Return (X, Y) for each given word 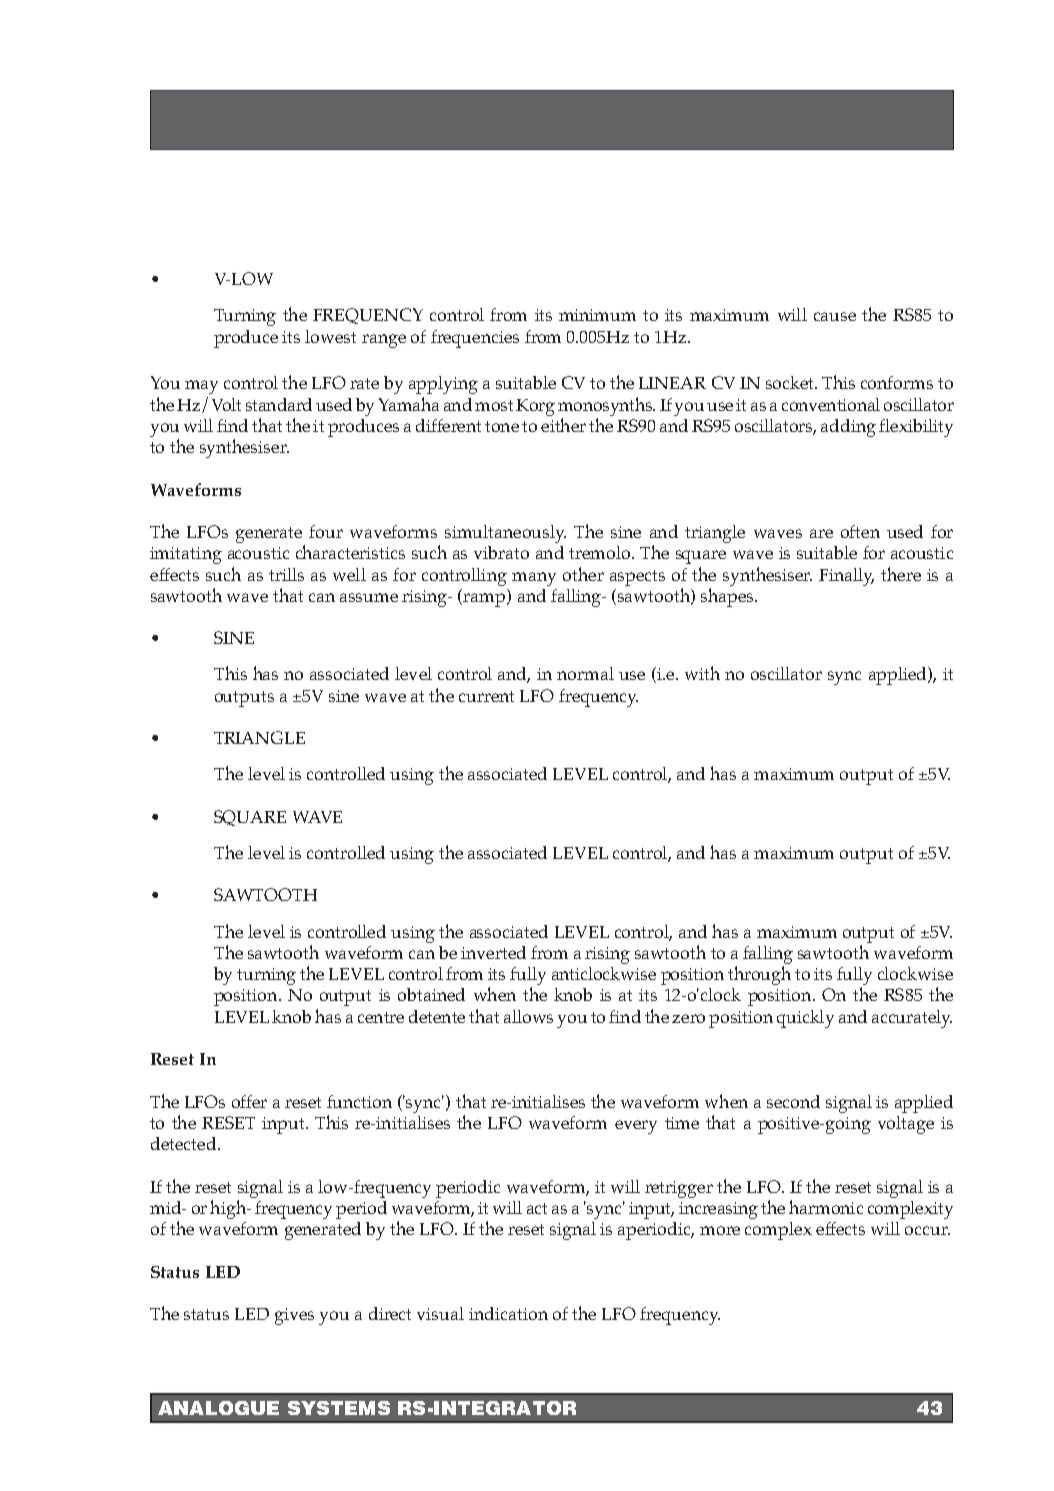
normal (585, 673)
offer (249, 1101)
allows (528, 1016)
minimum (597, 315)
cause (835, 316)
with (702, 673)
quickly (805, 1019)
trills (286, 574)
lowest (330, 336)
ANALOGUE (218, 1408)
